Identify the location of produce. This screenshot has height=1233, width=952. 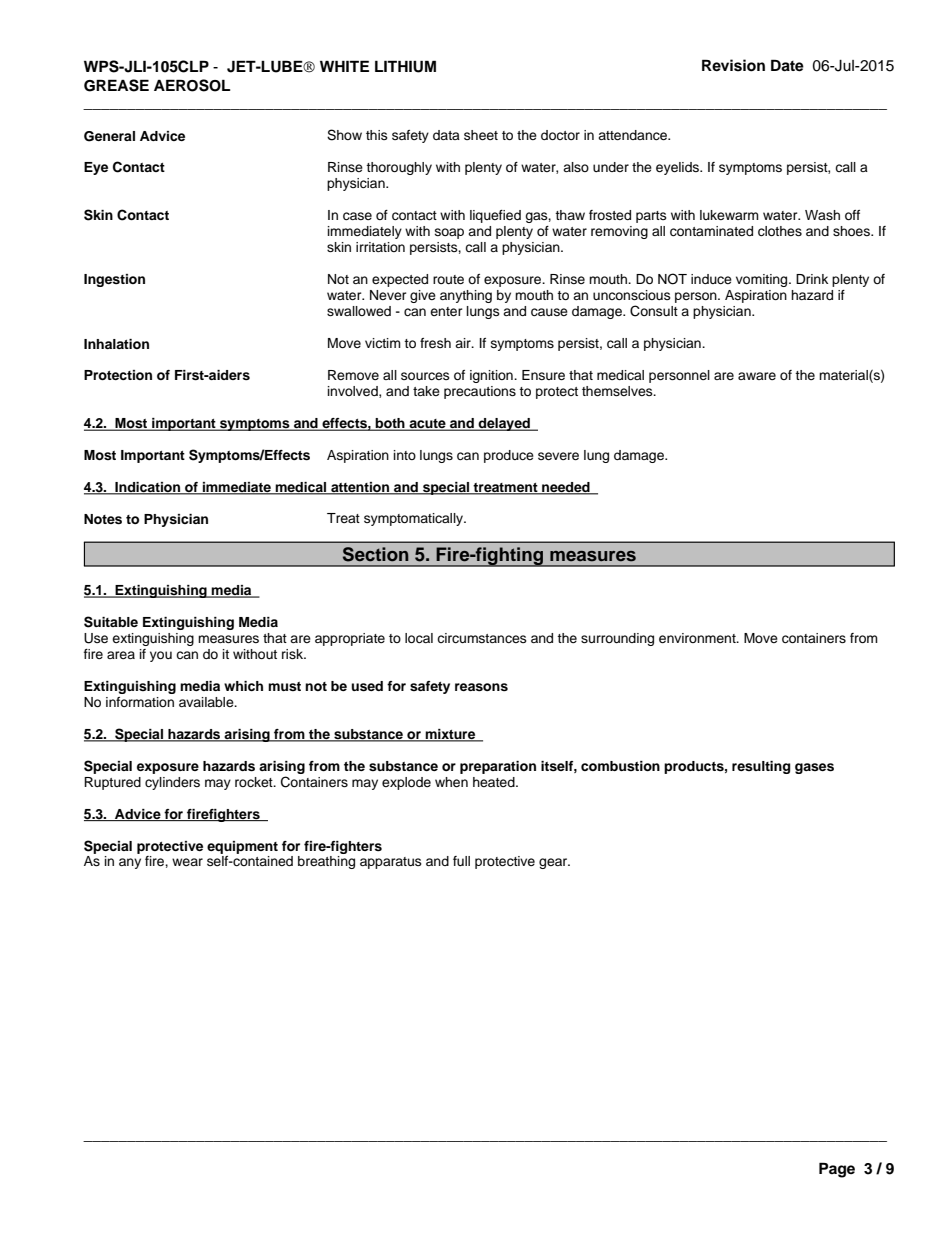
(509, 456).
